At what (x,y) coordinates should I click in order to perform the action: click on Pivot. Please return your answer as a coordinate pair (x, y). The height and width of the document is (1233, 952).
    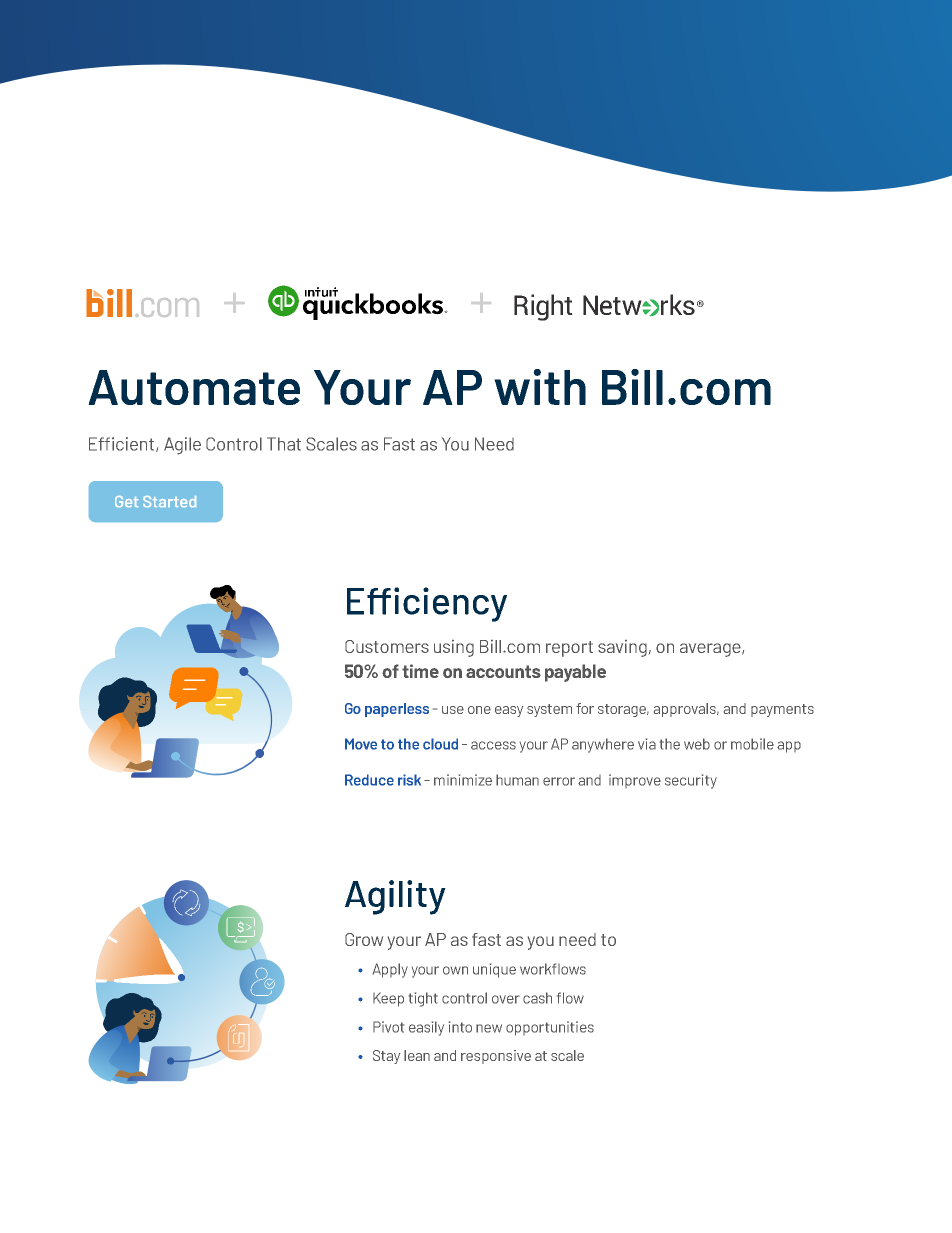
    Looking at the image, I should click on (388, 1027).
